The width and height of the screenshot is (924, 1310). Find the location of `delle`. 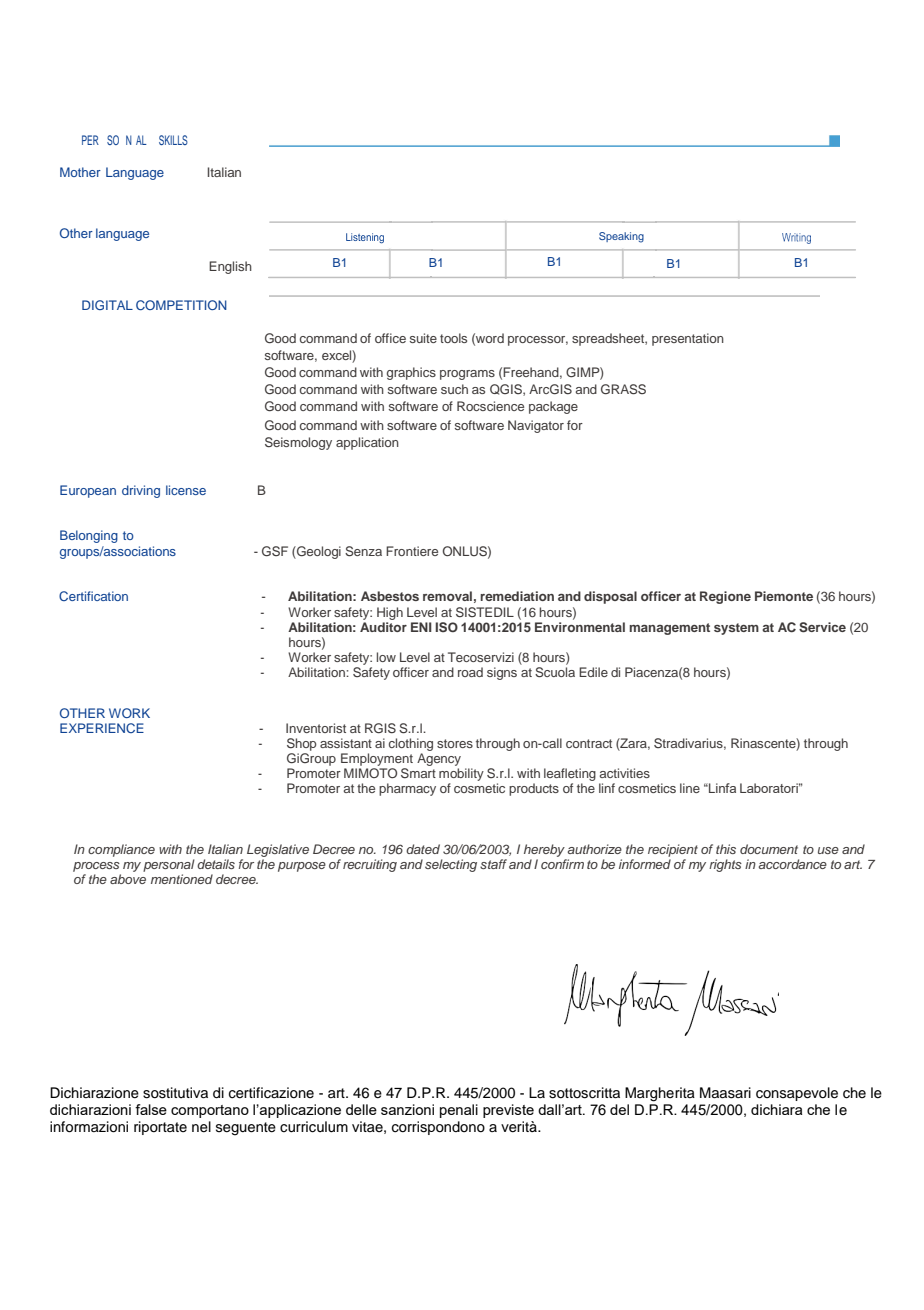

delle is located at coordinates (361, 1109).
